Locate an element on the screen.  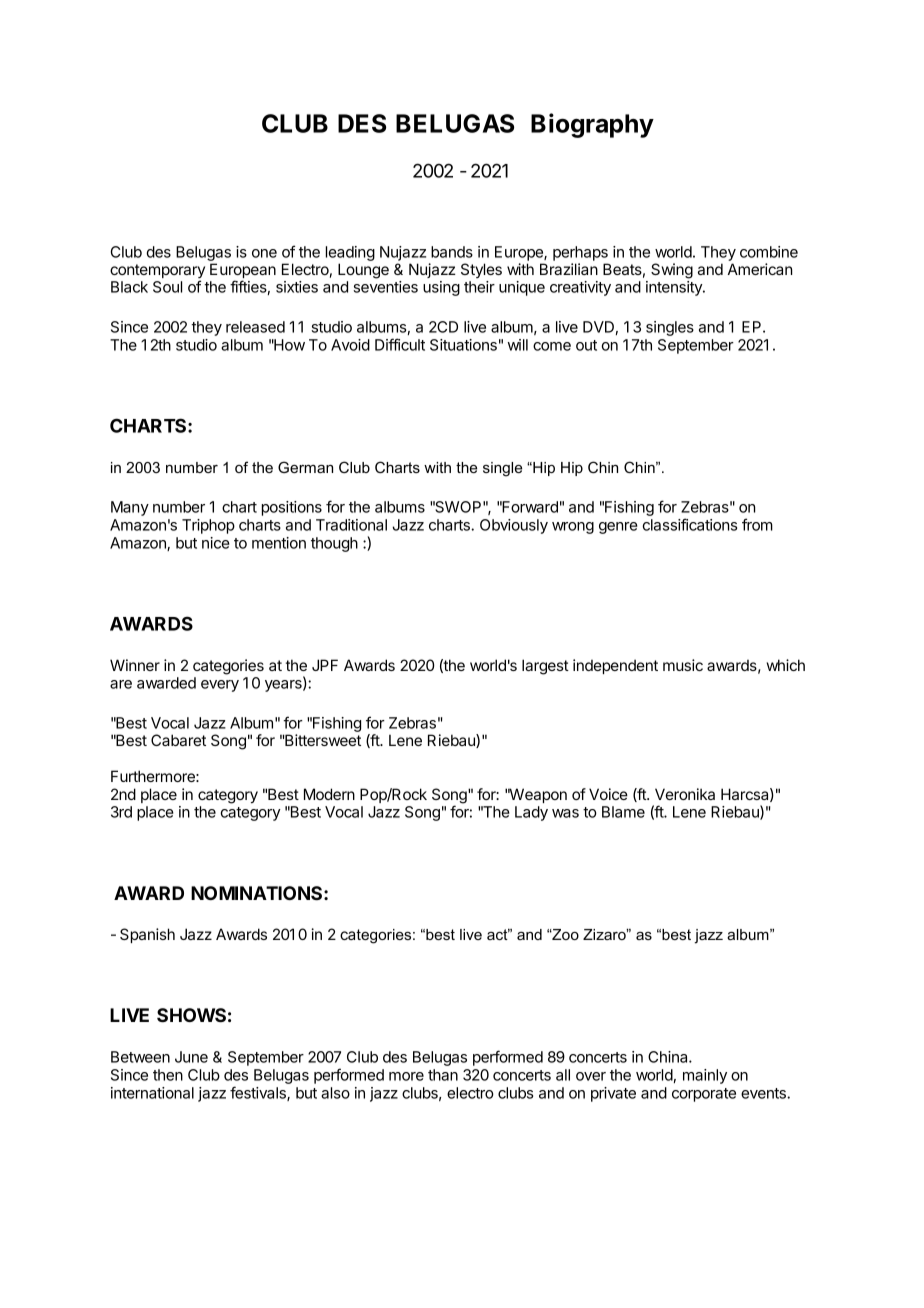
June is located at coordinates (191, 1057).
